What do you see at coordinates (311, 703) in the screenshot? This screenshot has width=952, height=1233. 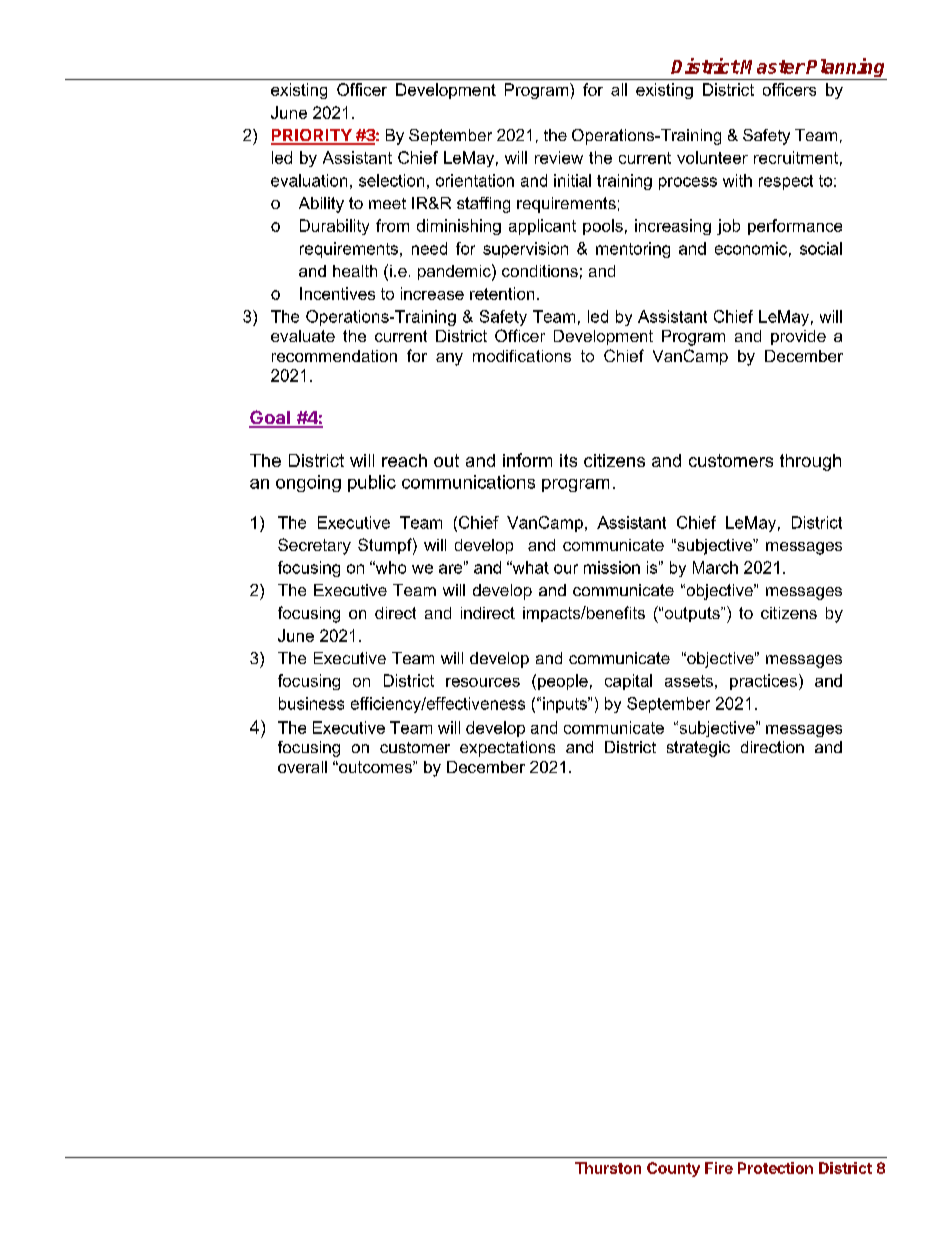 I see `business` at bounding box center [311, 703].
